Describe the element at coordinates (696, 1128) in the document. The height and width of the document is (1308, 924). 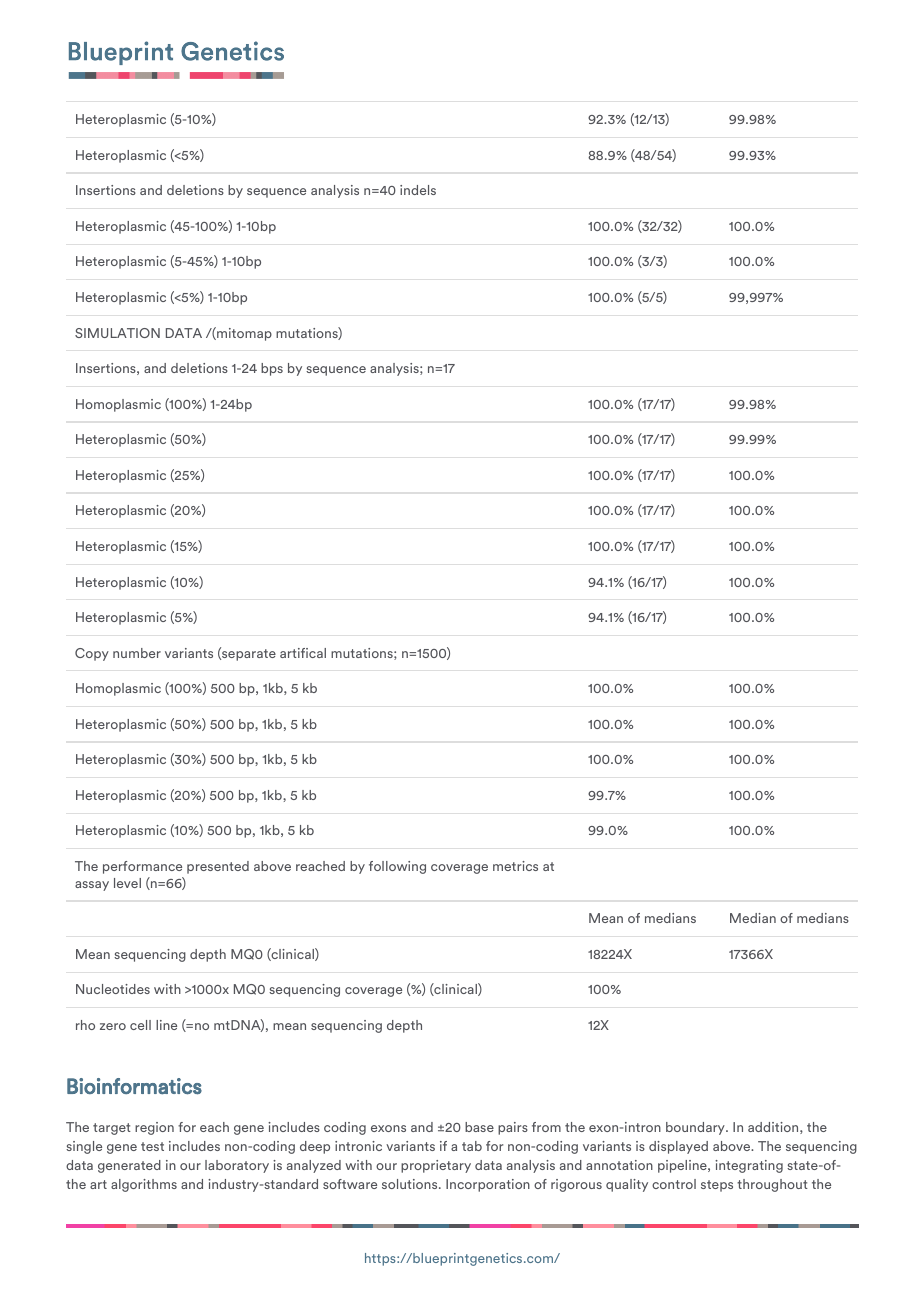
I see `boundary` at that location.
